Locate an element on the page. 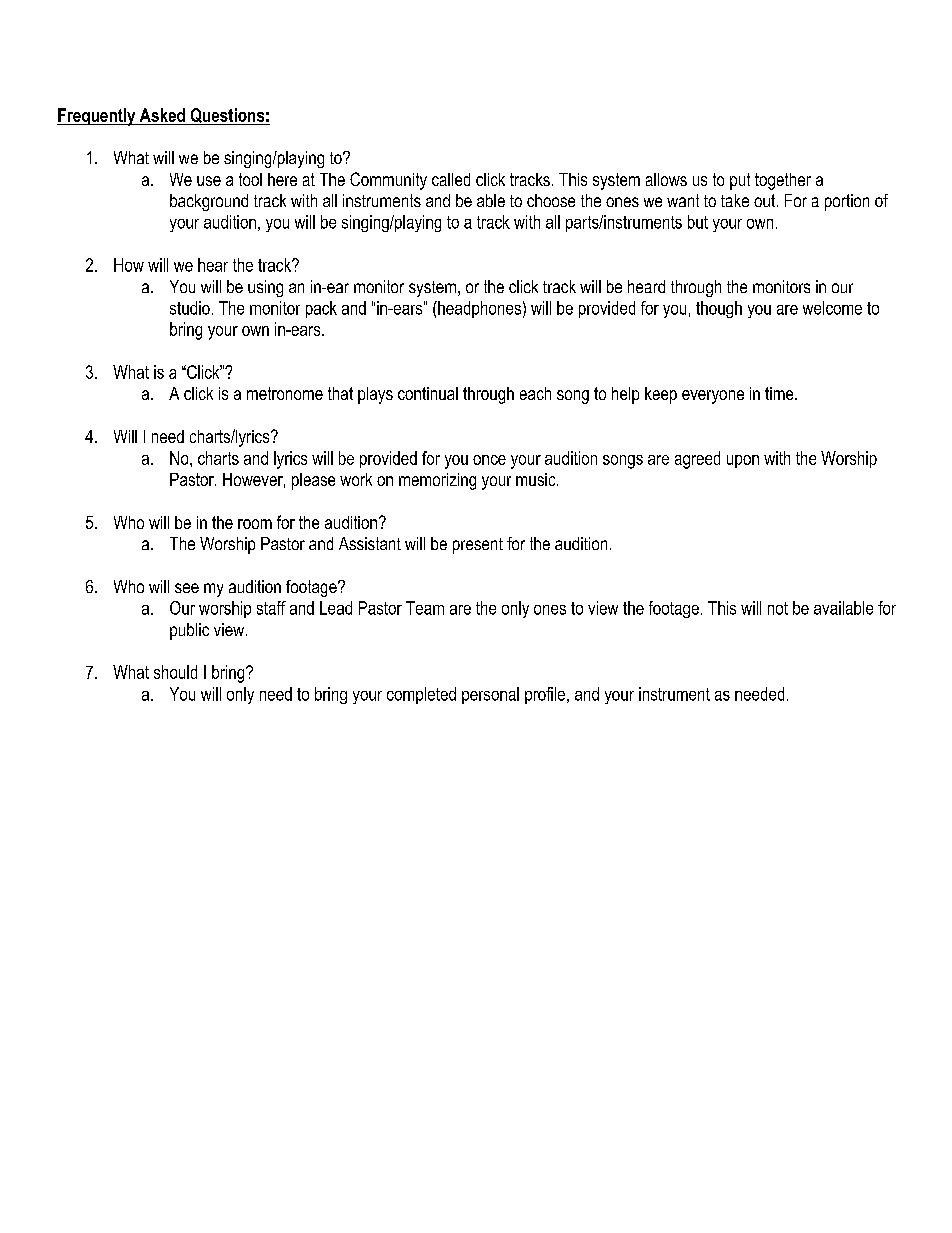 The width and height of the image is (952, 1233). called is located at coordinates (451, 179).
